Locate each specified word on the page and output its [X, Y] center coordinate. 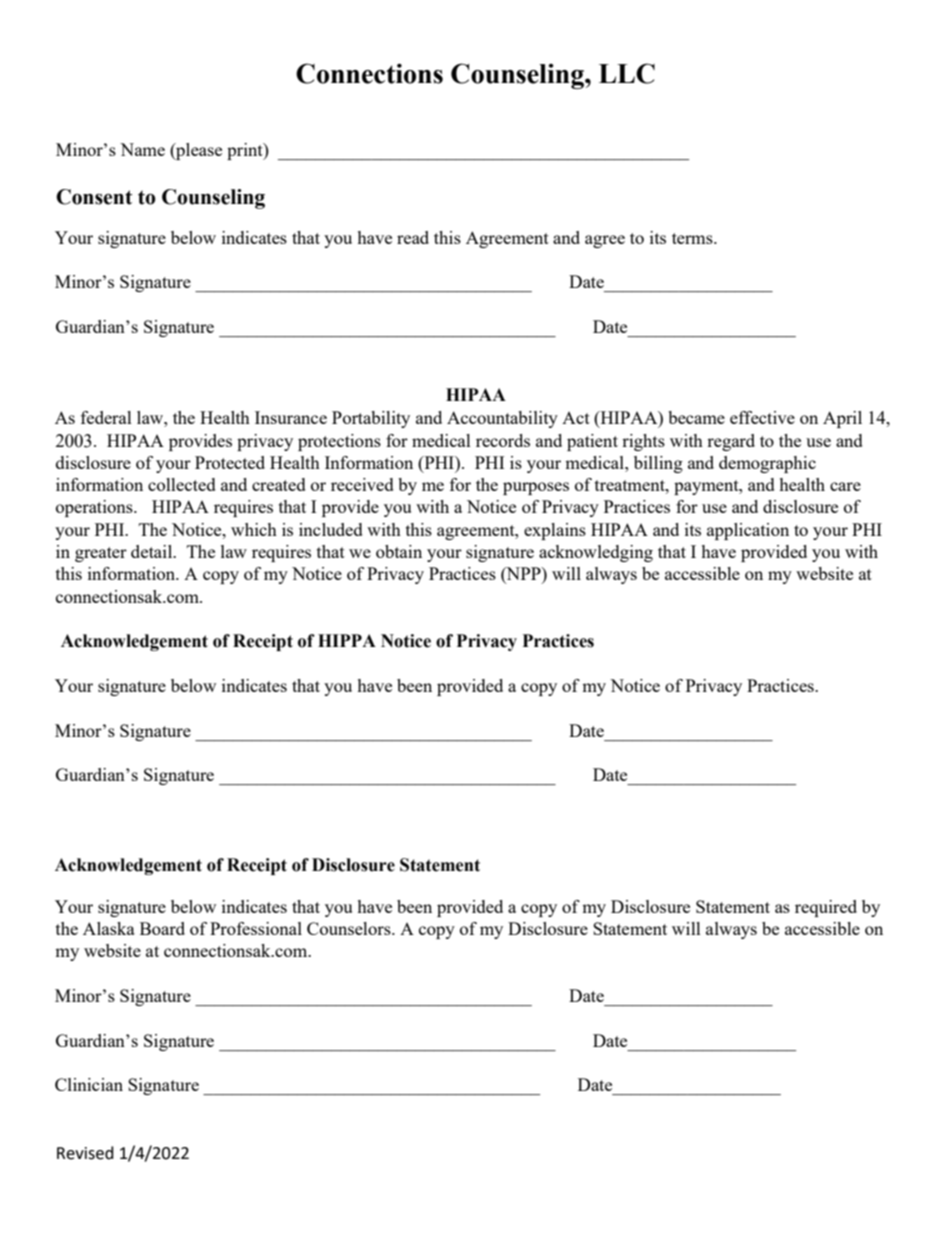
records [503, 440]
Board [162, 928]
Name [142, 149]
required [826, 908]
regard [731, 442]
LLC [627, 73]
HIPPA [347, 640]
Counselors [350, 928]
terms [693, 238]
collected [182, 484]
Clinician [89, 1084]
